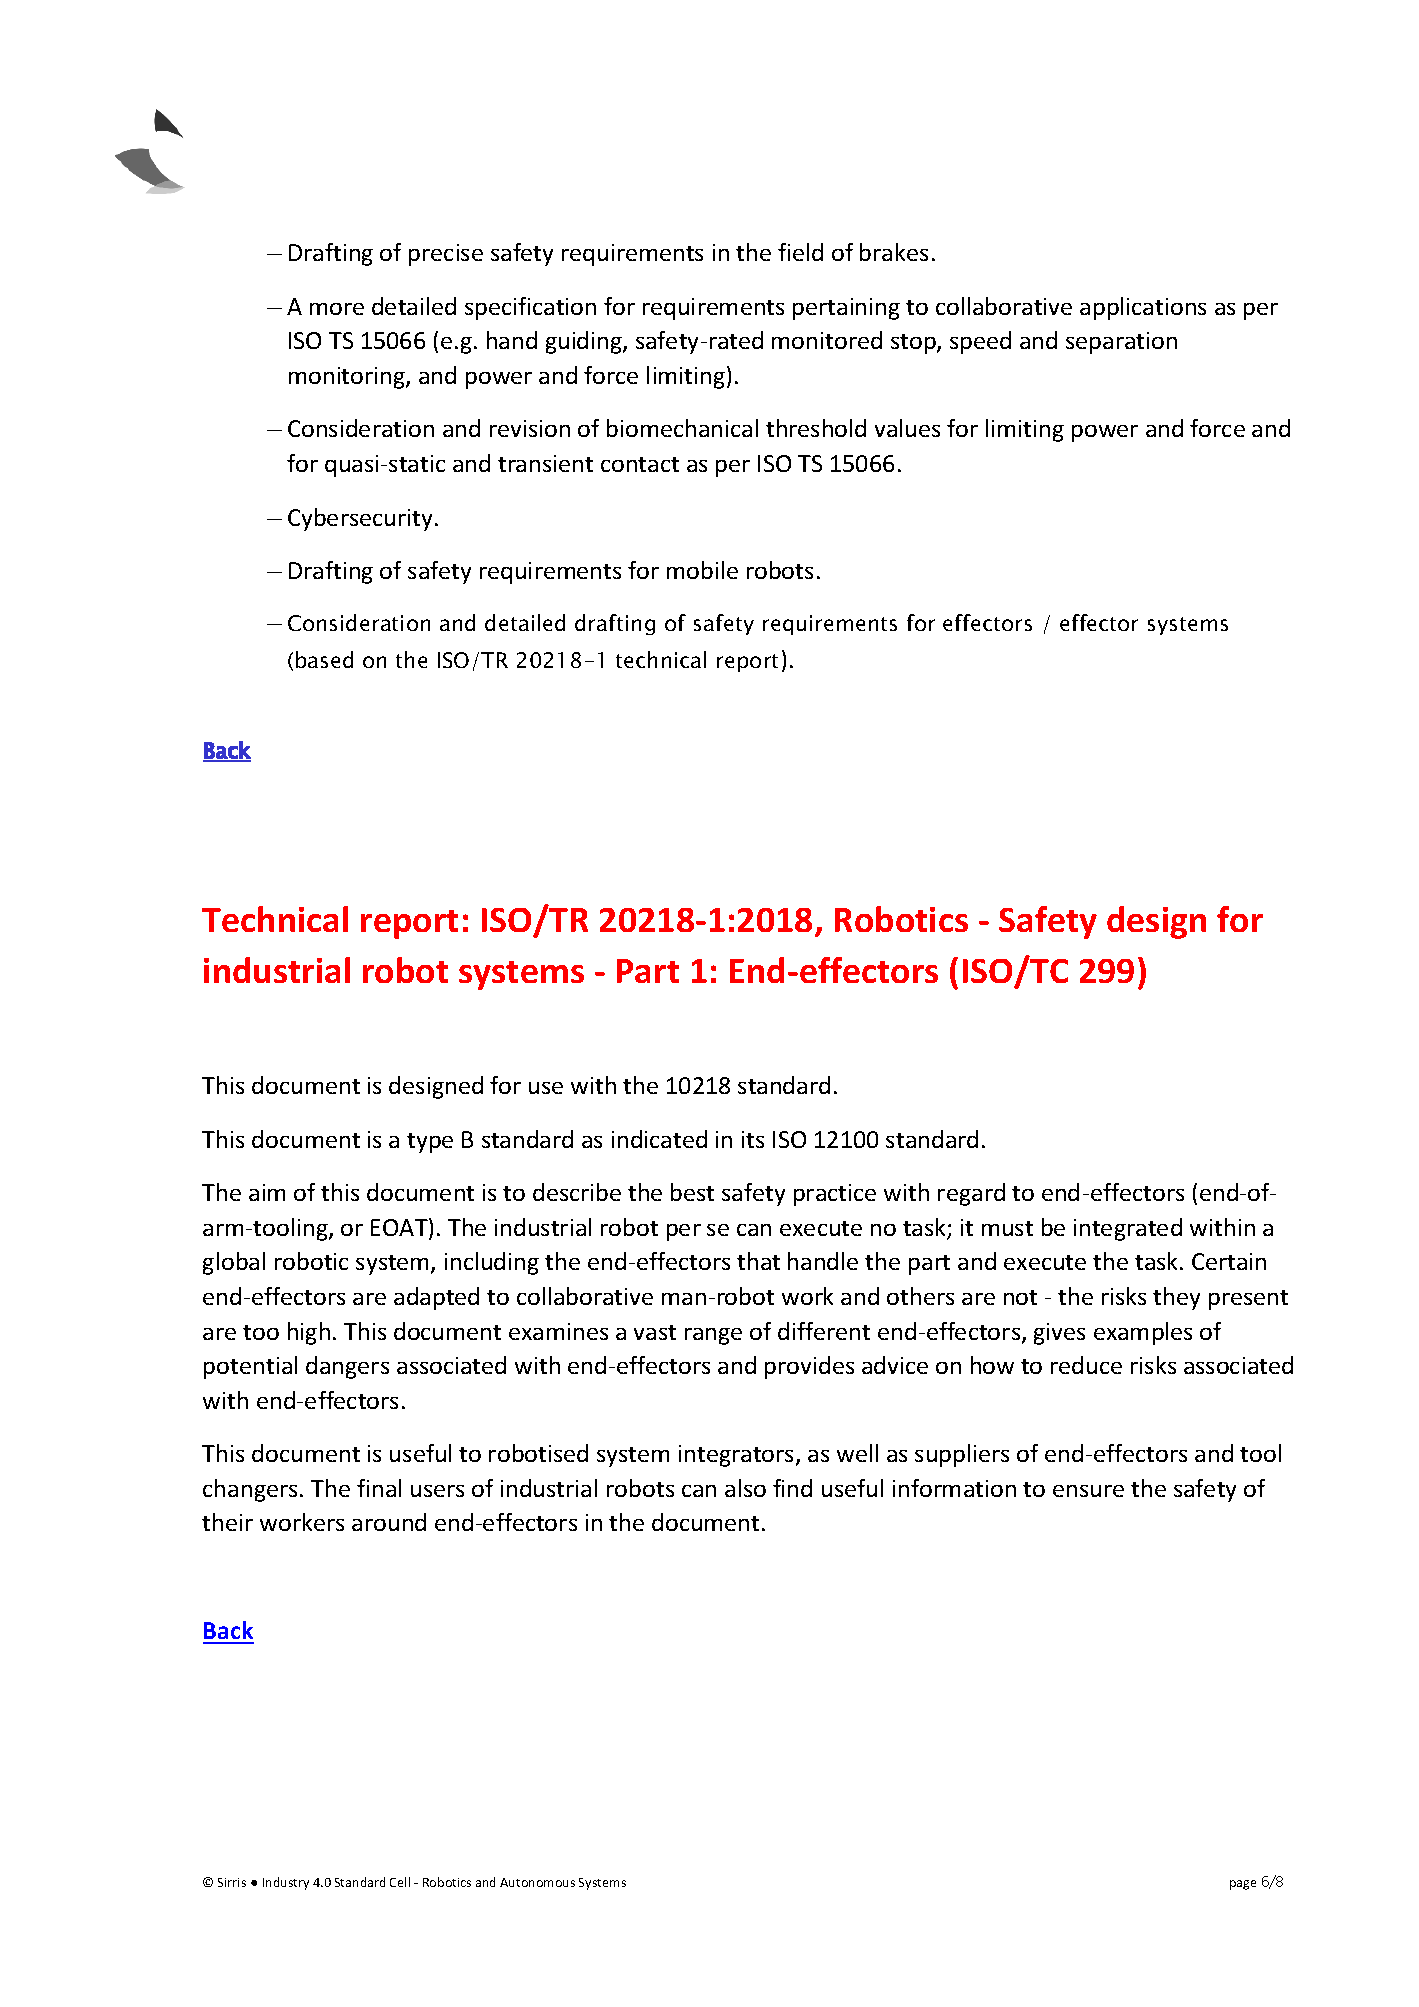 This page has width=1419, height=2007. I want to click on type, so click(430, 1143).
